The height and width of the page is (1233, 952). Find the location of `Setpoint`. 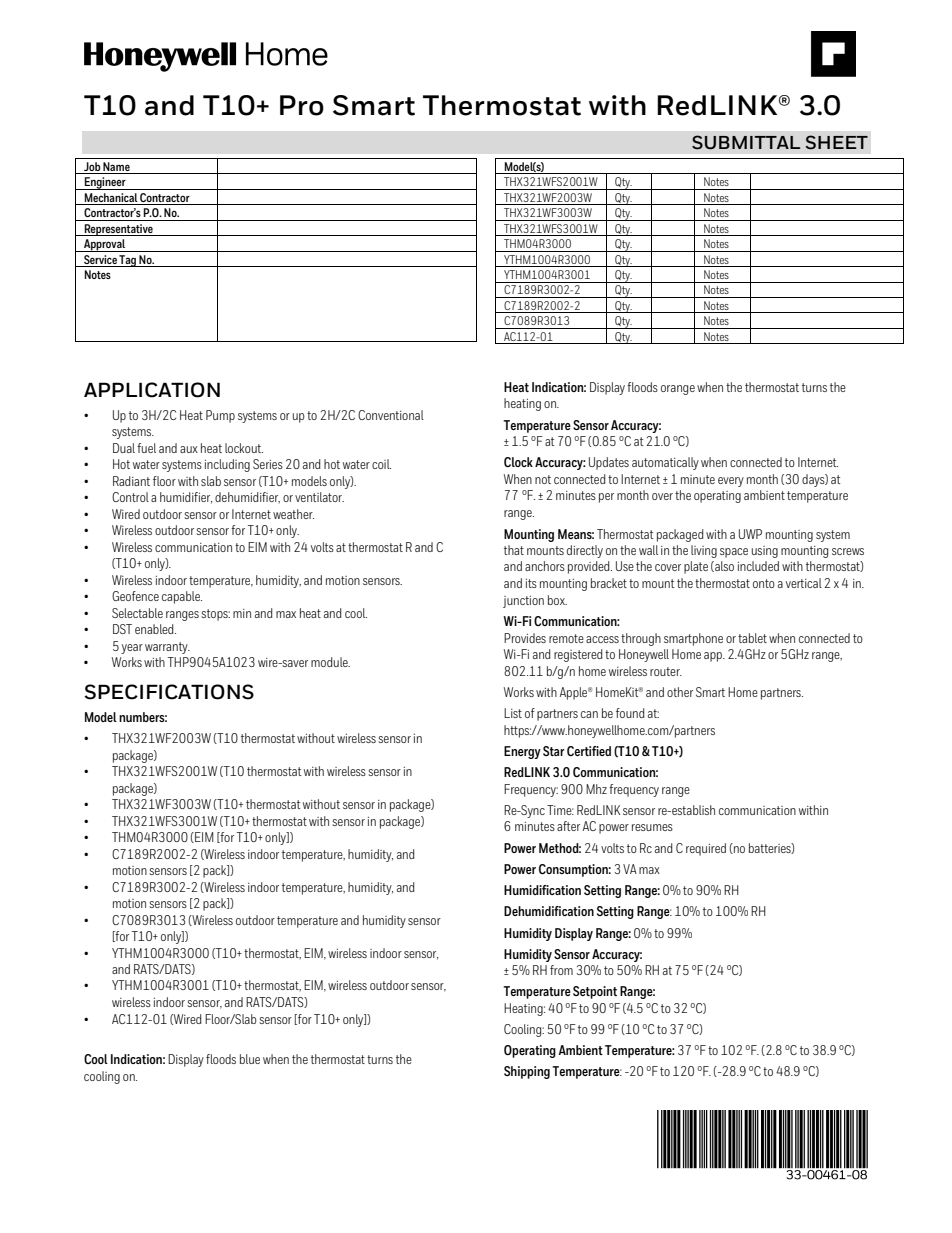

Setpoint is located at coordinates (595, 992).
